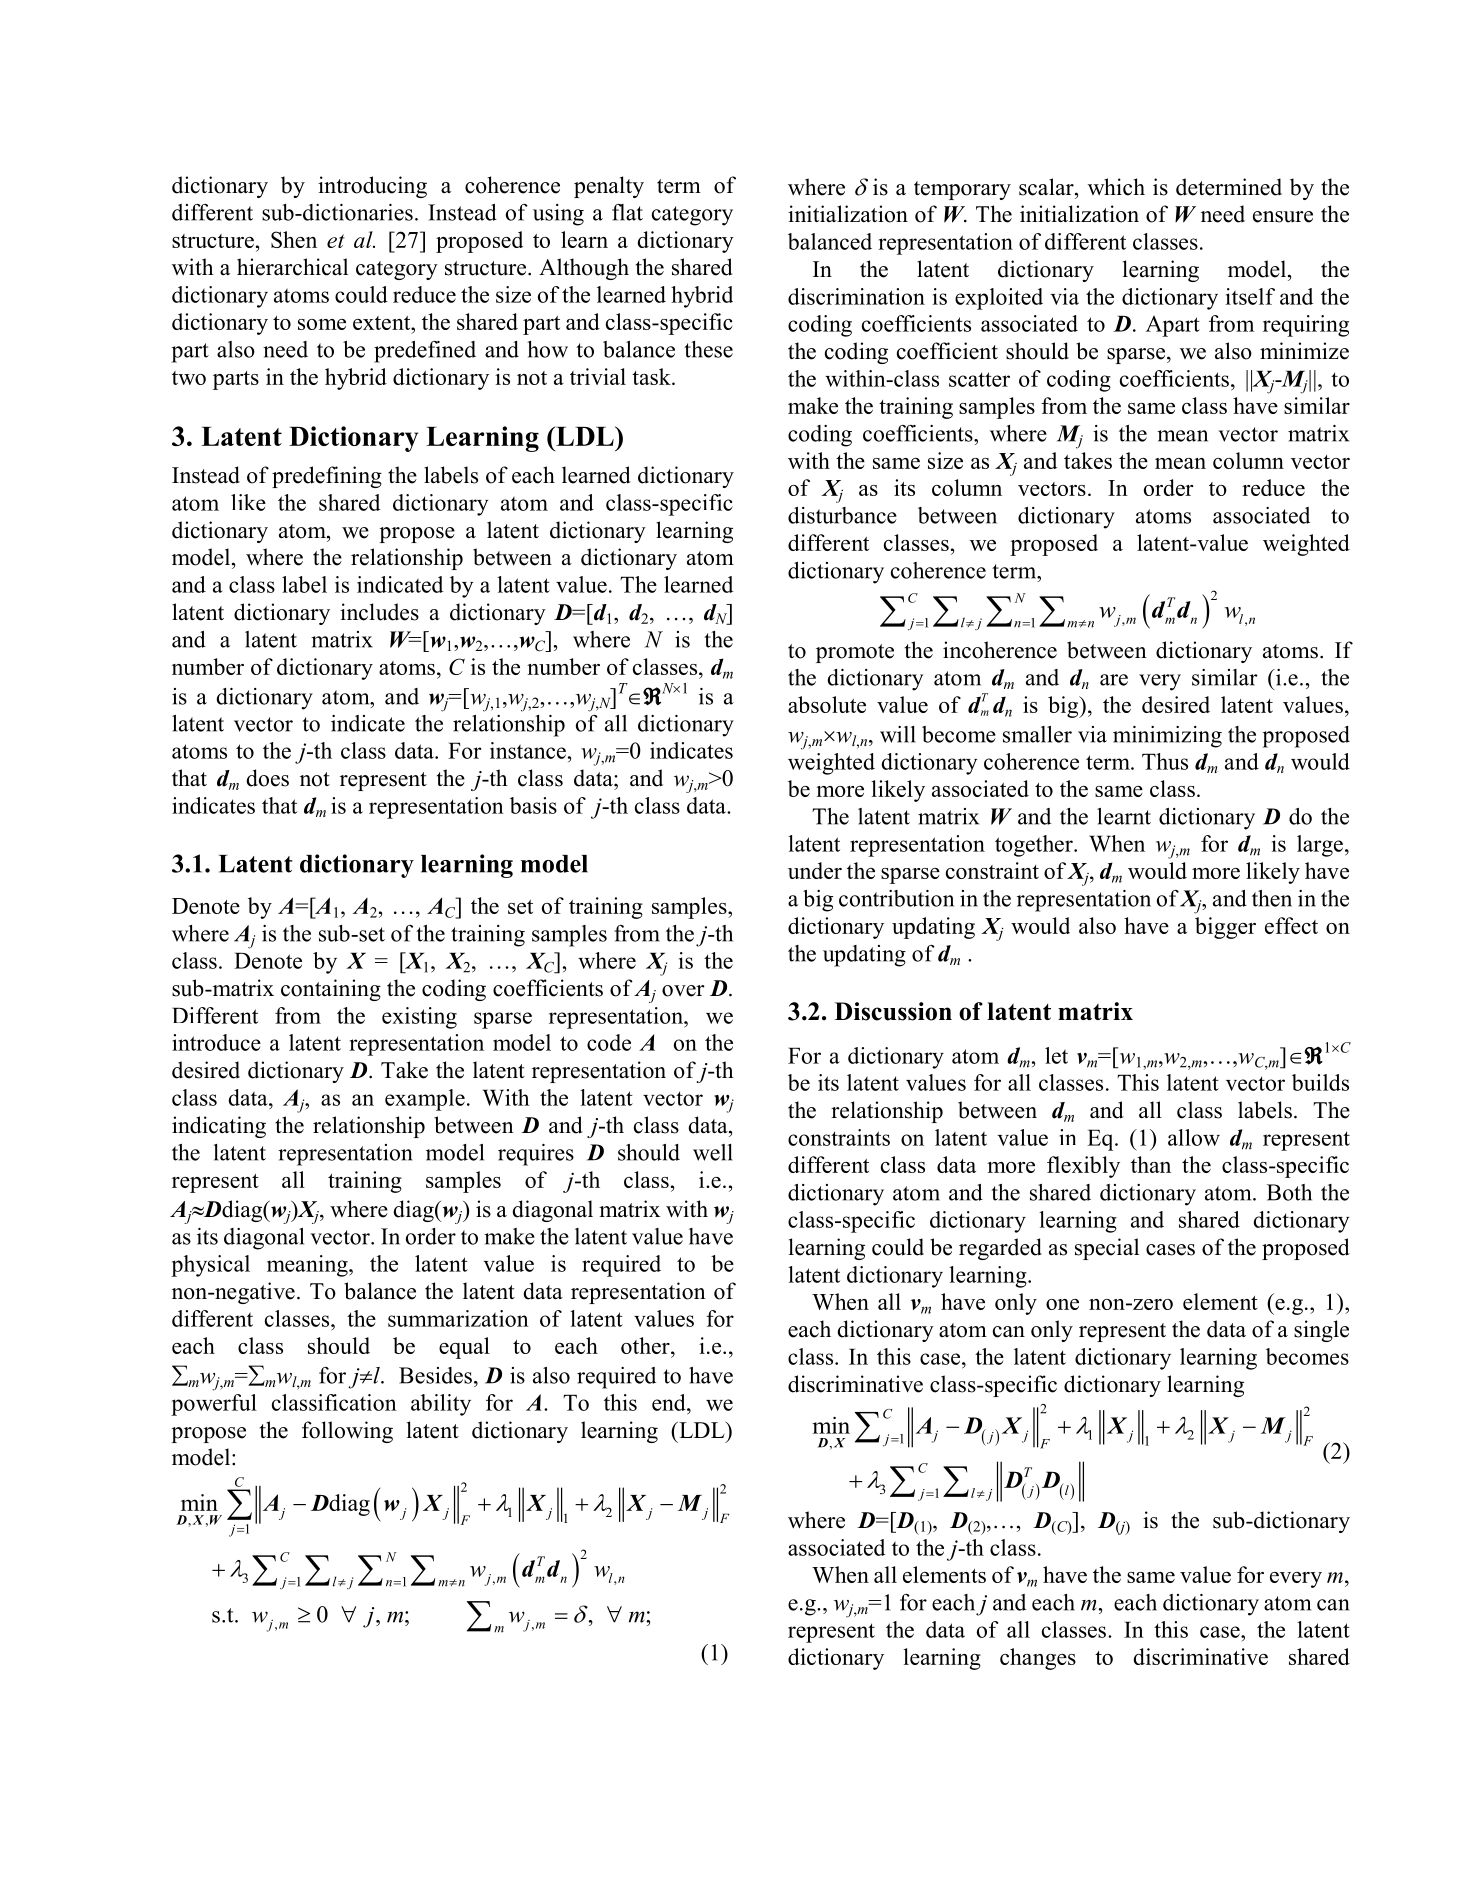  I want to click on changes, so click(1038, 1659).
